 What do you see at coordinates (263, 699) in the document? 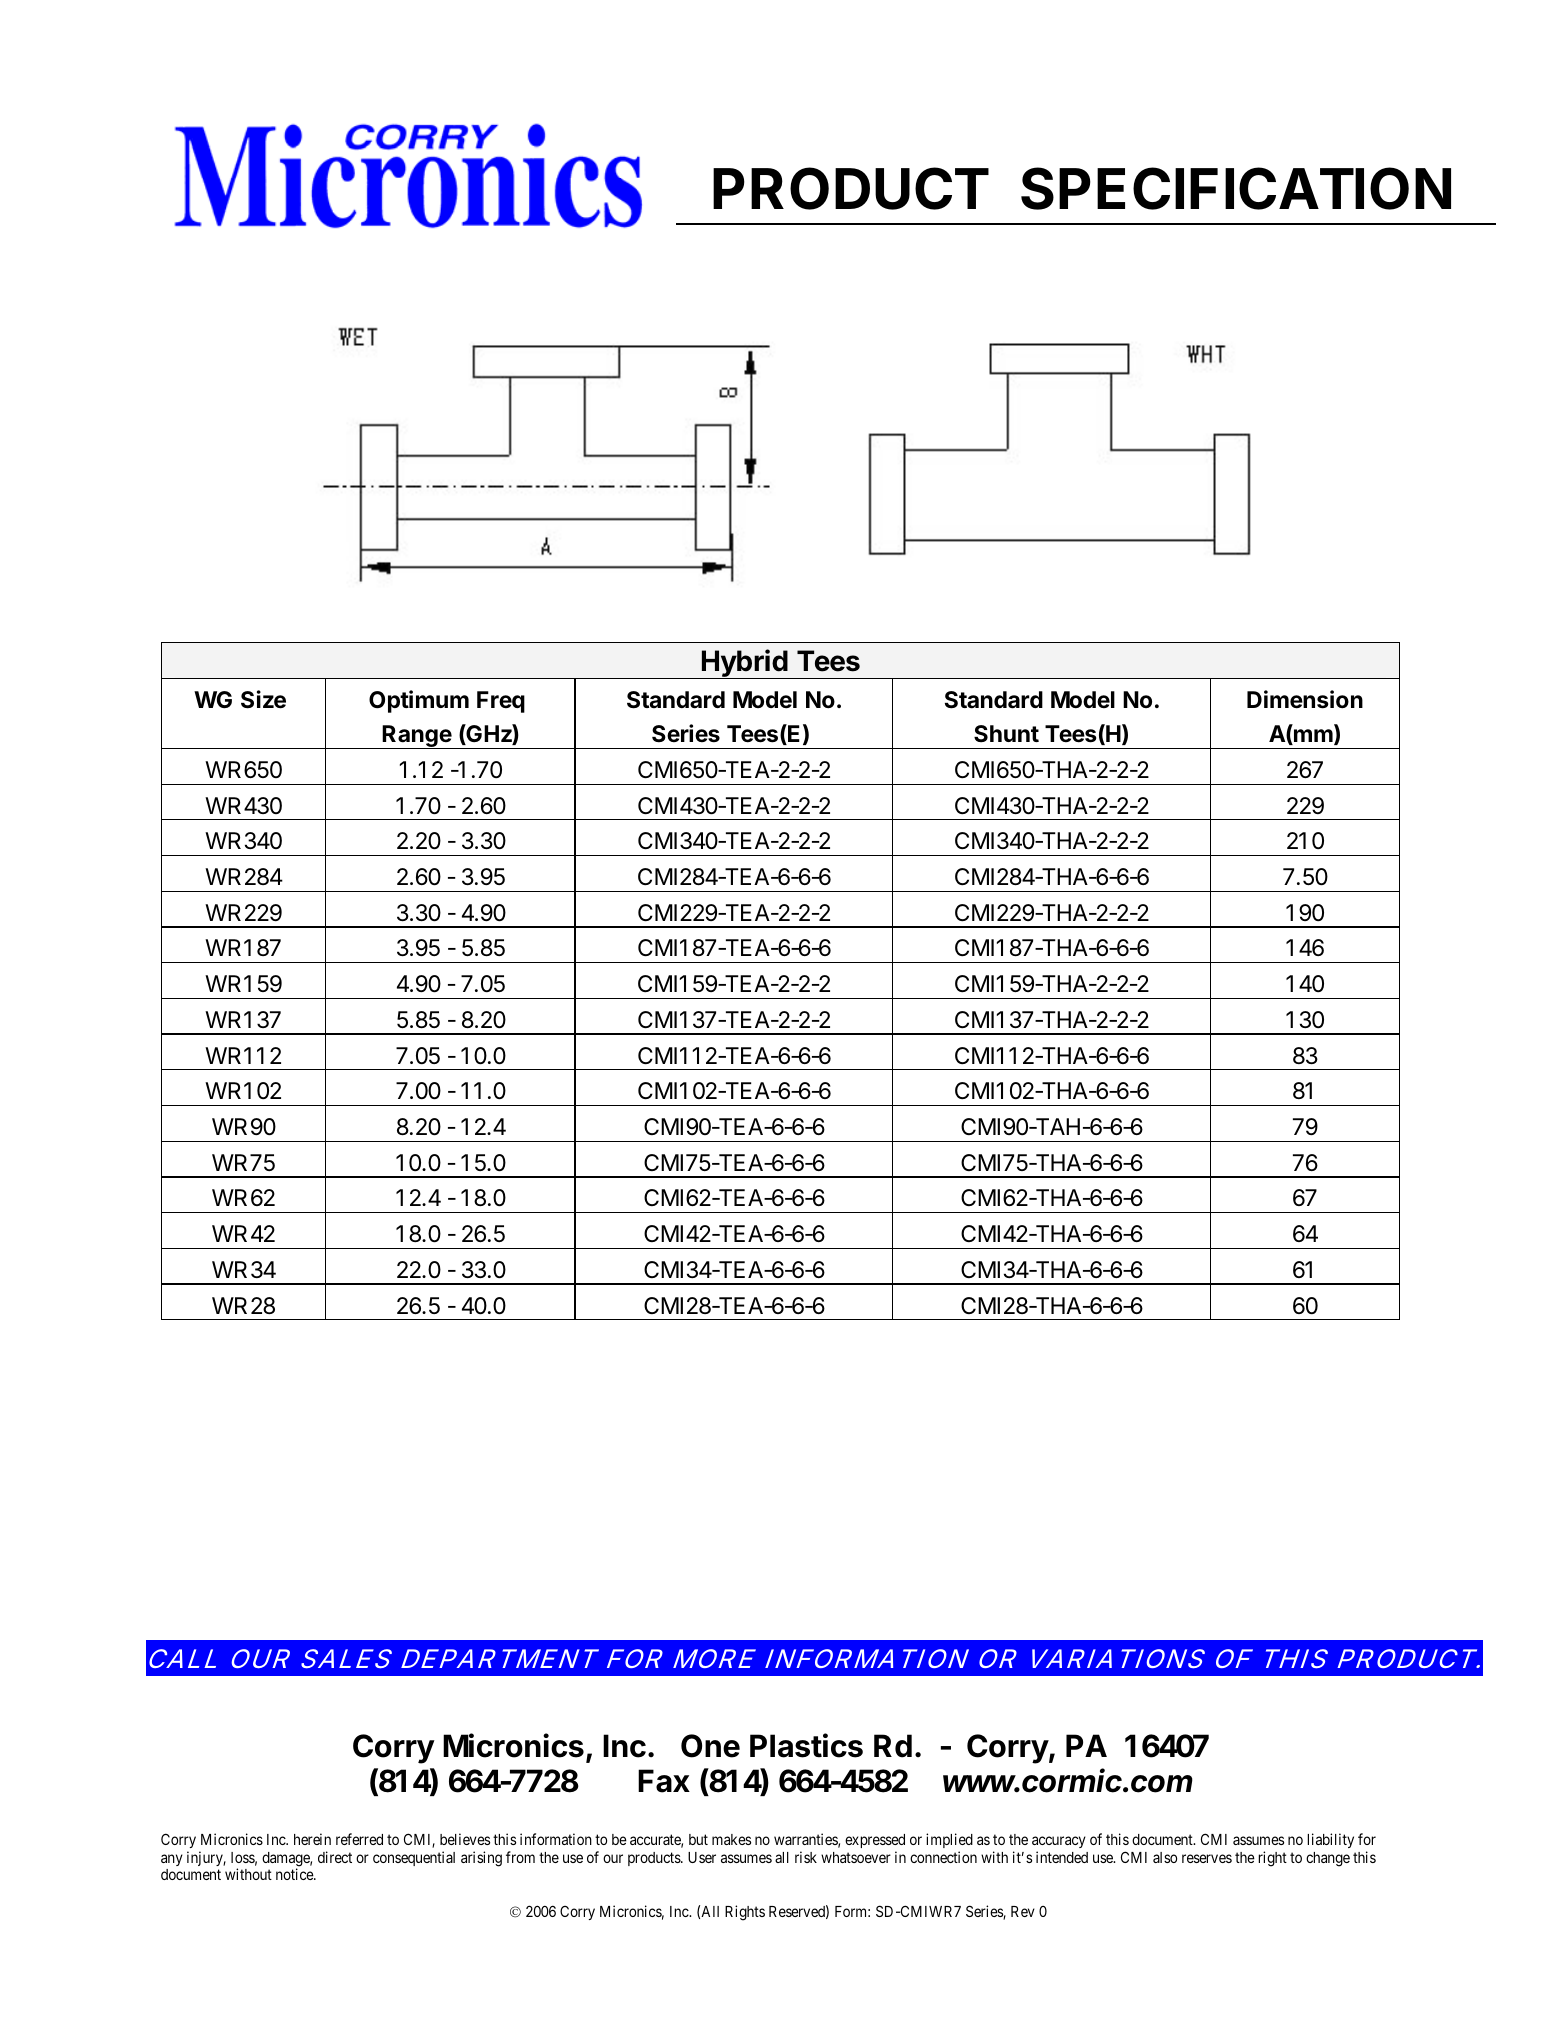
I see `Size` at bounding box center [263, 699].
